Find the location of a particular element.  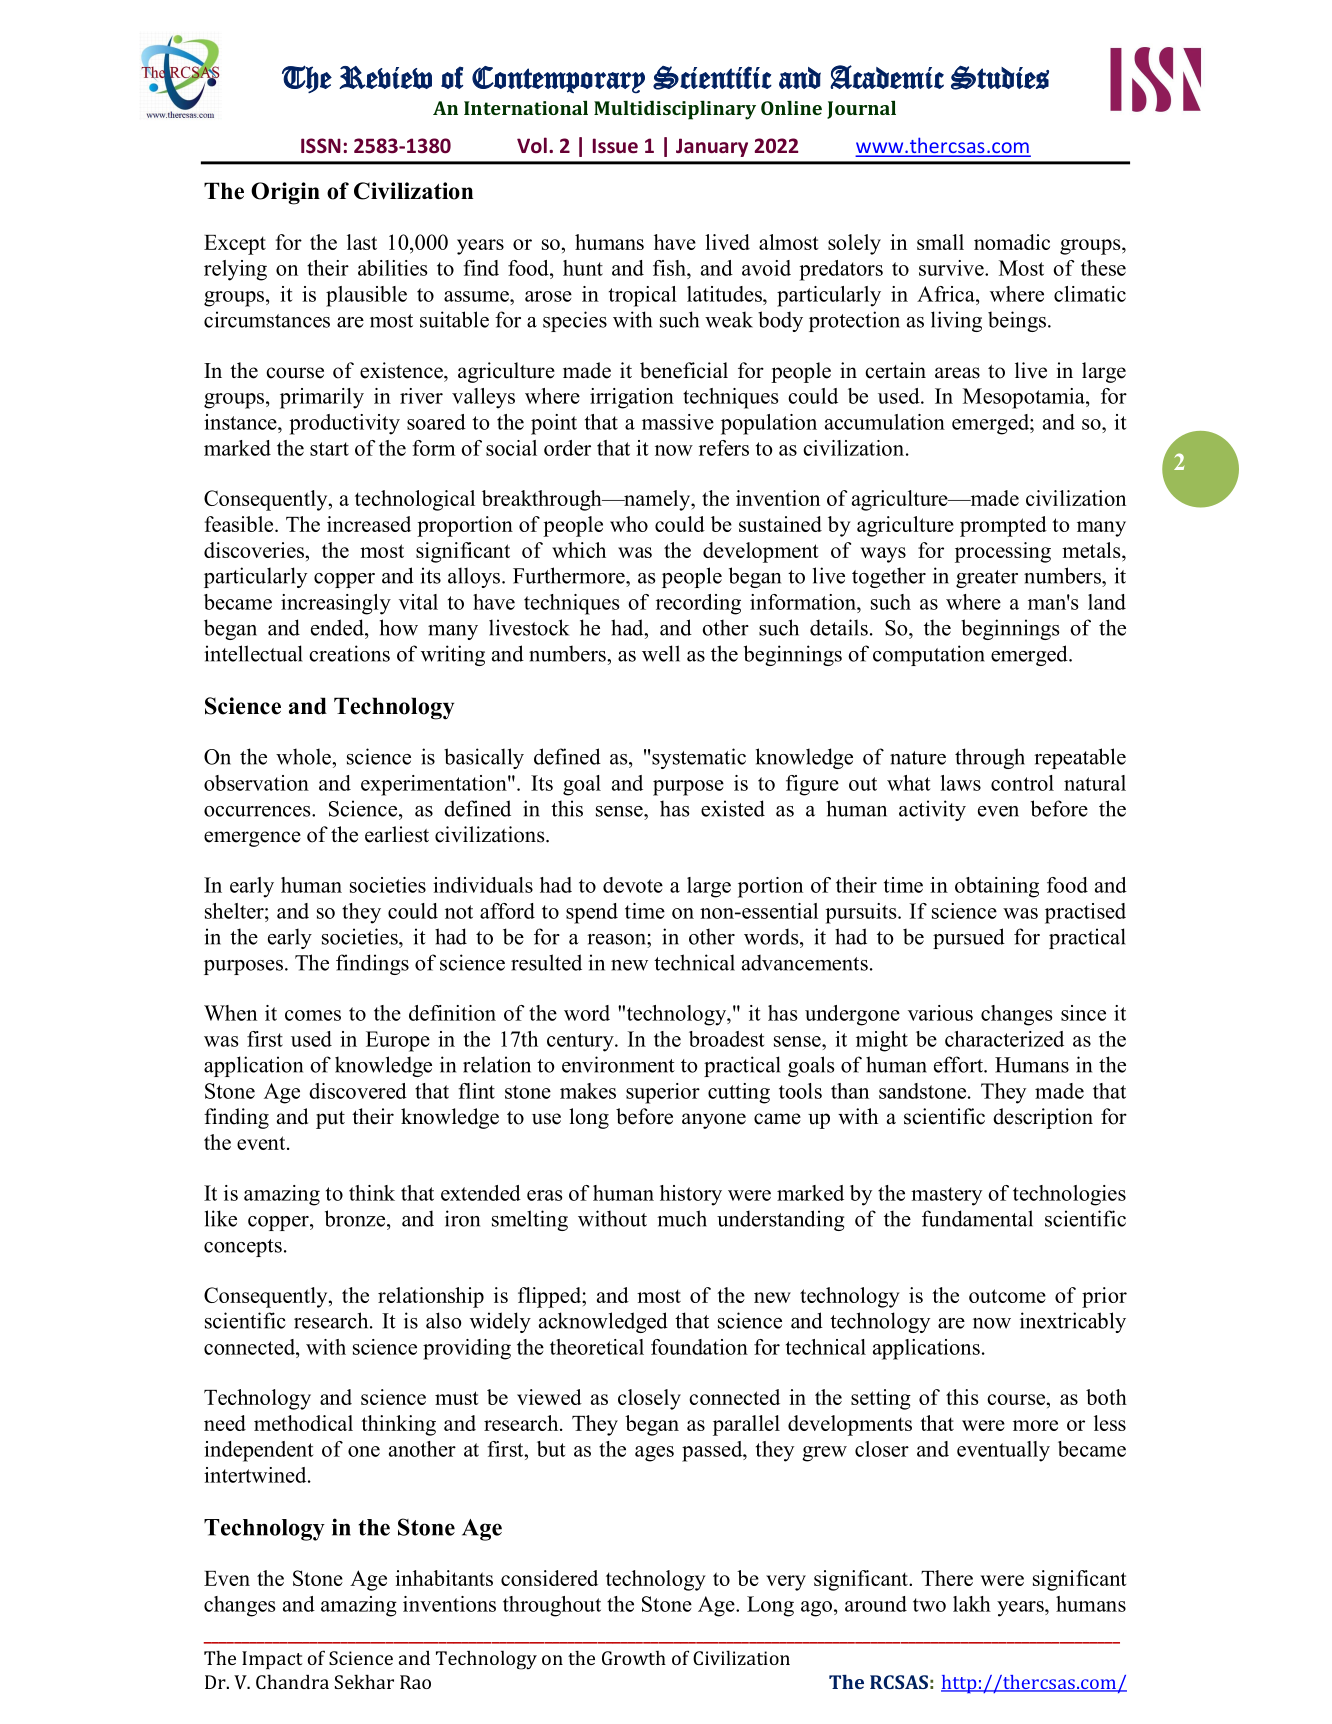

increasingly is located at coordinates (336, 604).
